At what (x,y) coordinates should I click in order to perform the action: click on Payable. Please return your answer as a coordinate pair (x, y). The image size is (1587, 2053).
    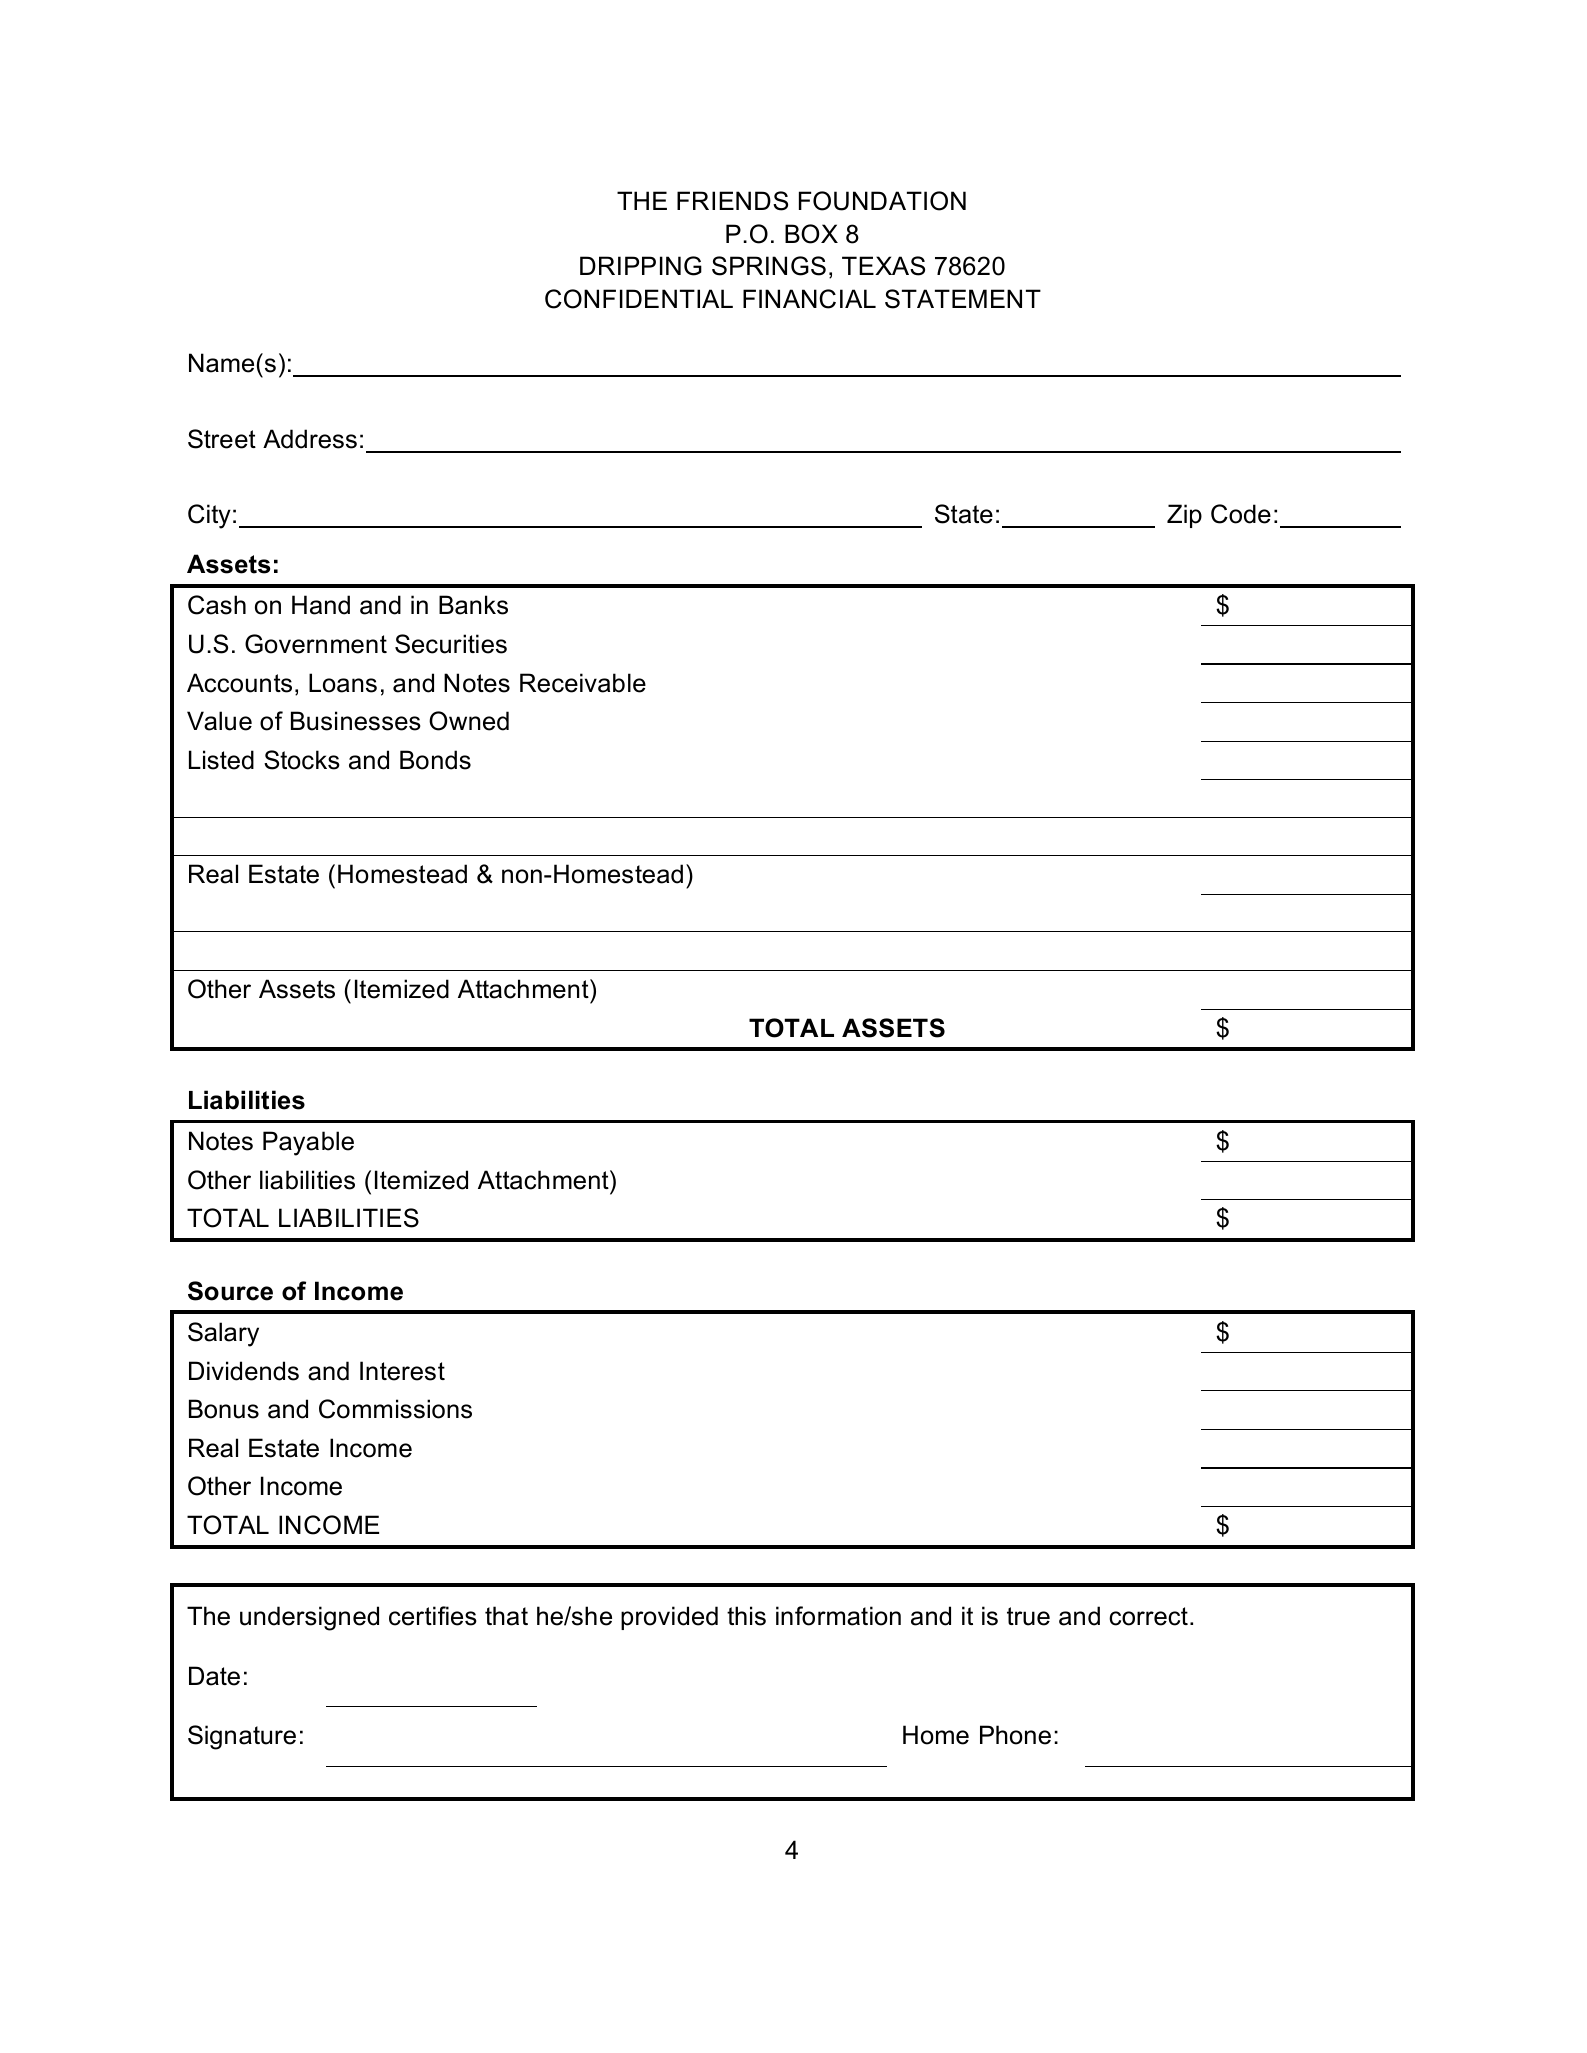
    Looking at the image, I should click on (308, 1143).
